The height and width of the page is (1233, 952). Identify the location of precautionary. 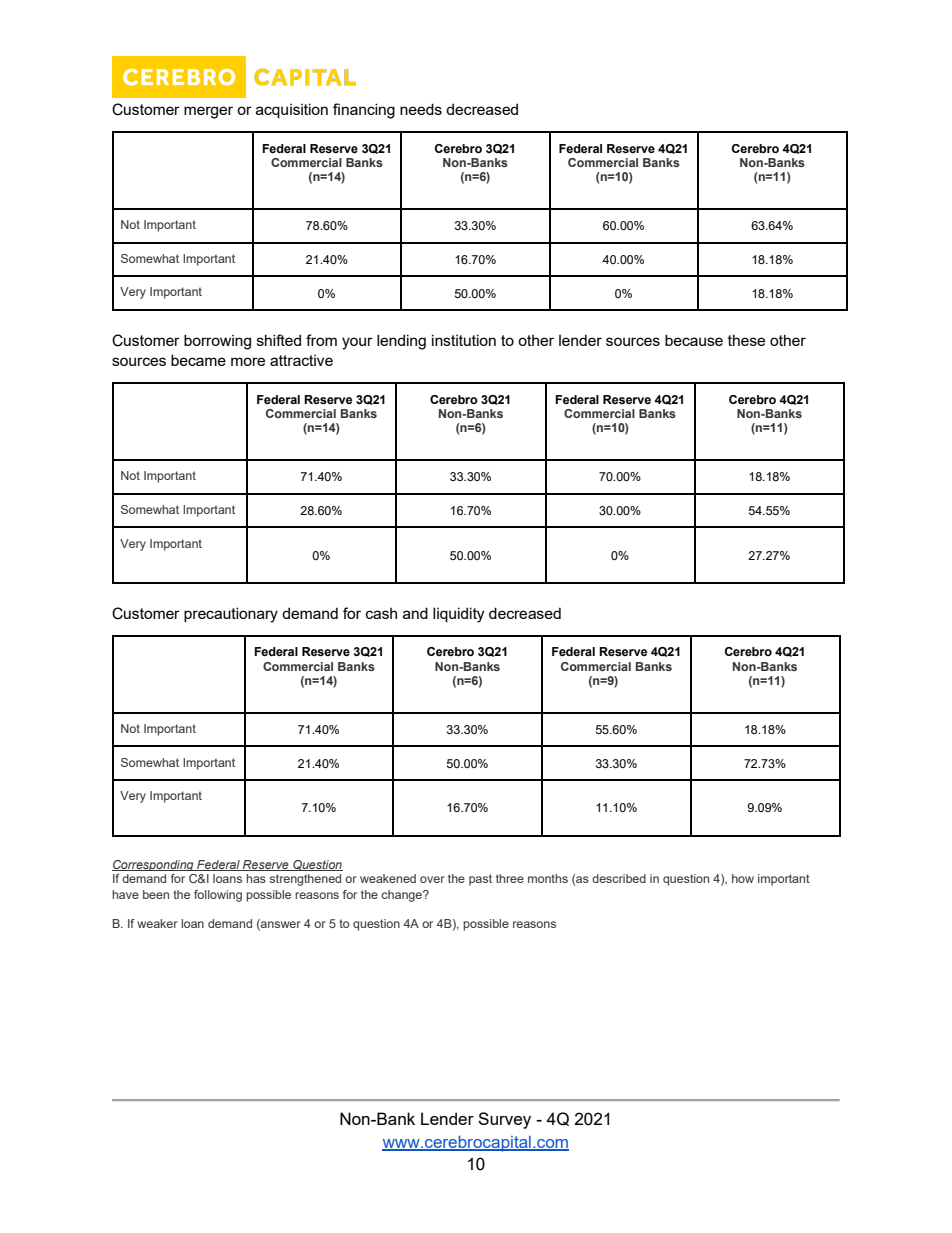
(231, 615).
